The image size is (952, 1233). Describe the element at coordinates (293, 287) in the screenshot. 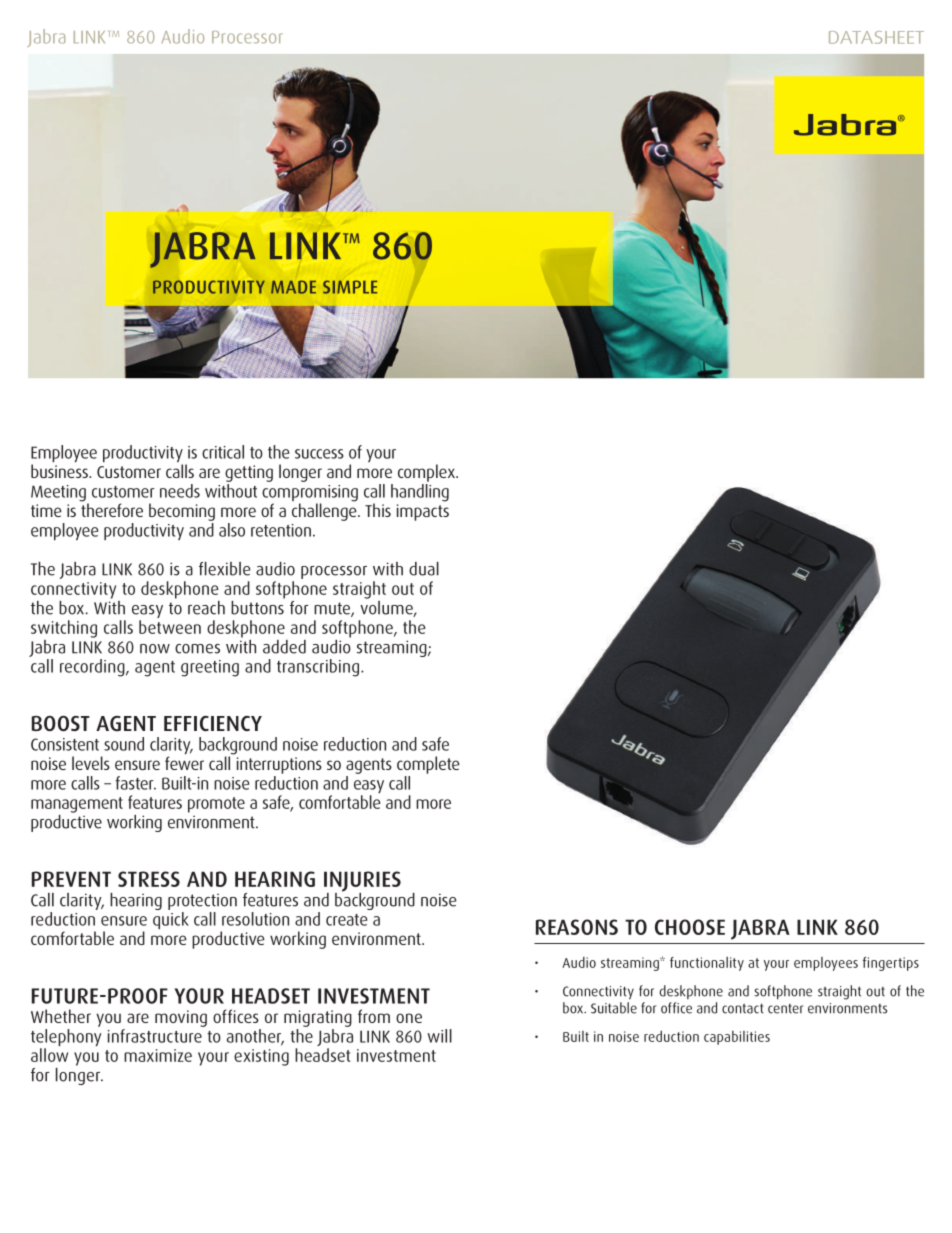

I see `MADE` at that location.
